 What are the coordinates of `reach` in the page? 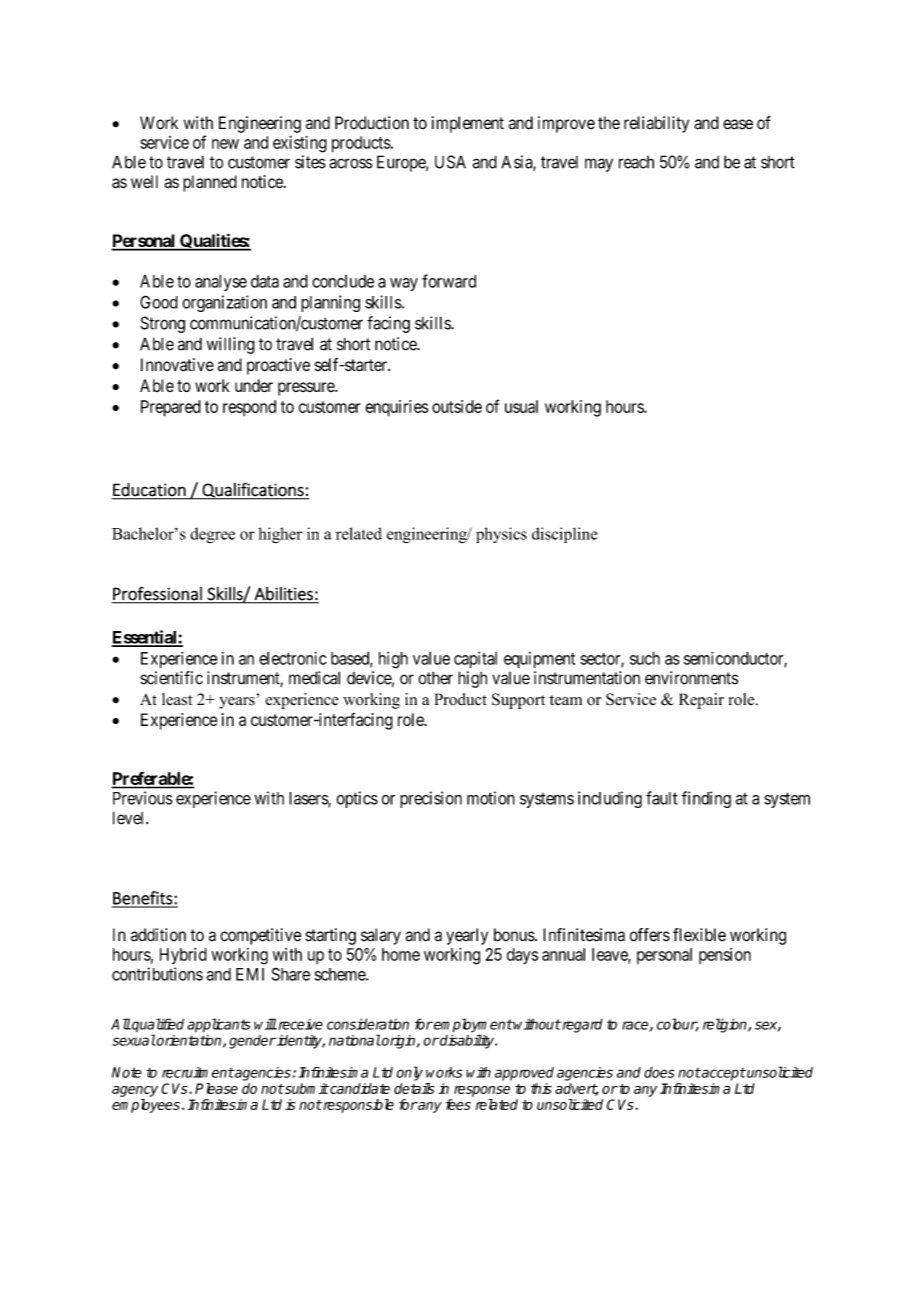 It's located at (636, 162).
